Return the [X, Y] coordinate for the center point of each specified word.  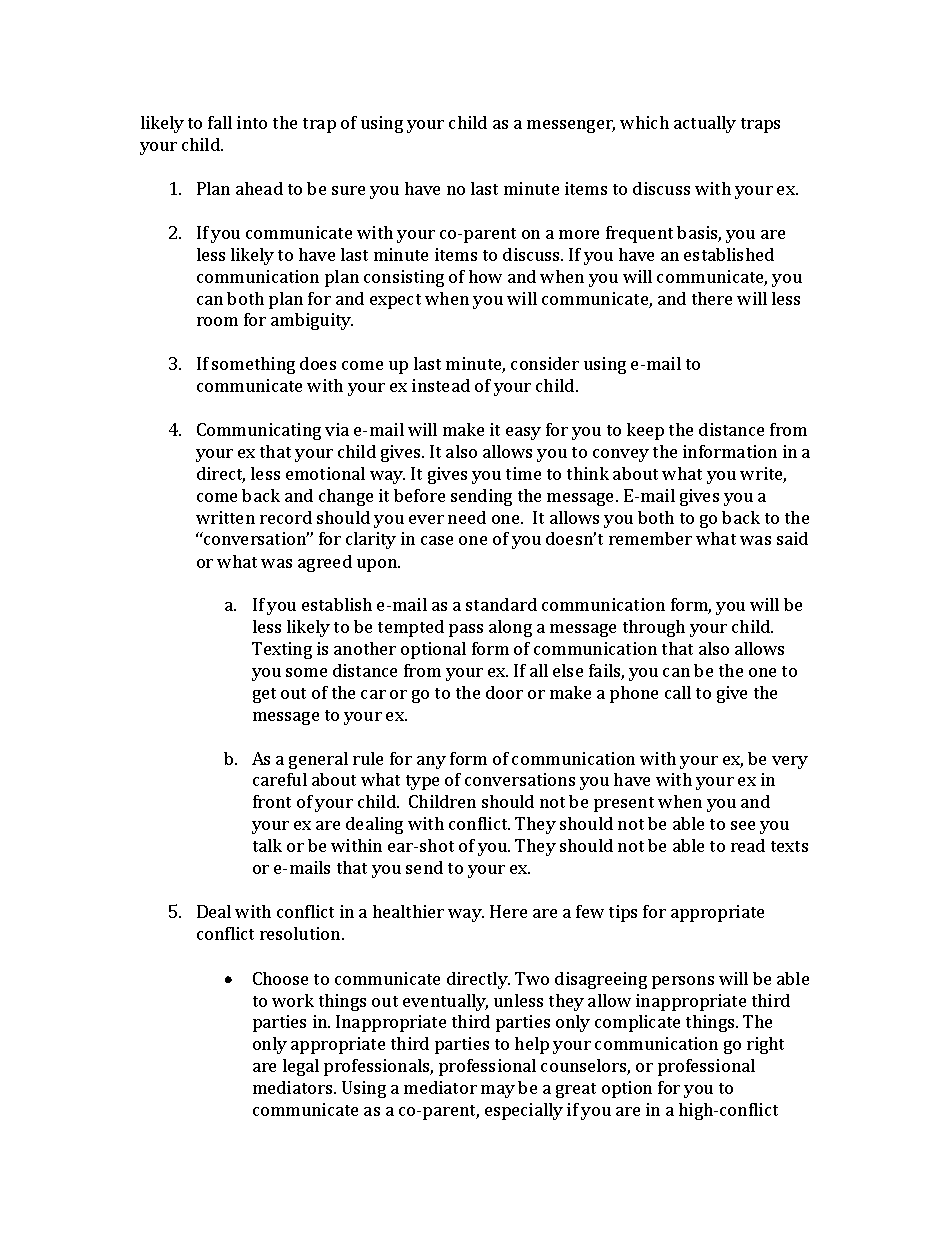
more [579, 234]
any [431, 762]
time [523, 473]
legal [301, 1067]
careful [280, 779]
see [743, 825]
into [252, 122]
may [498, 1091]
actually [705, 124]
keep [645, 431]
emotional [325, 473]
